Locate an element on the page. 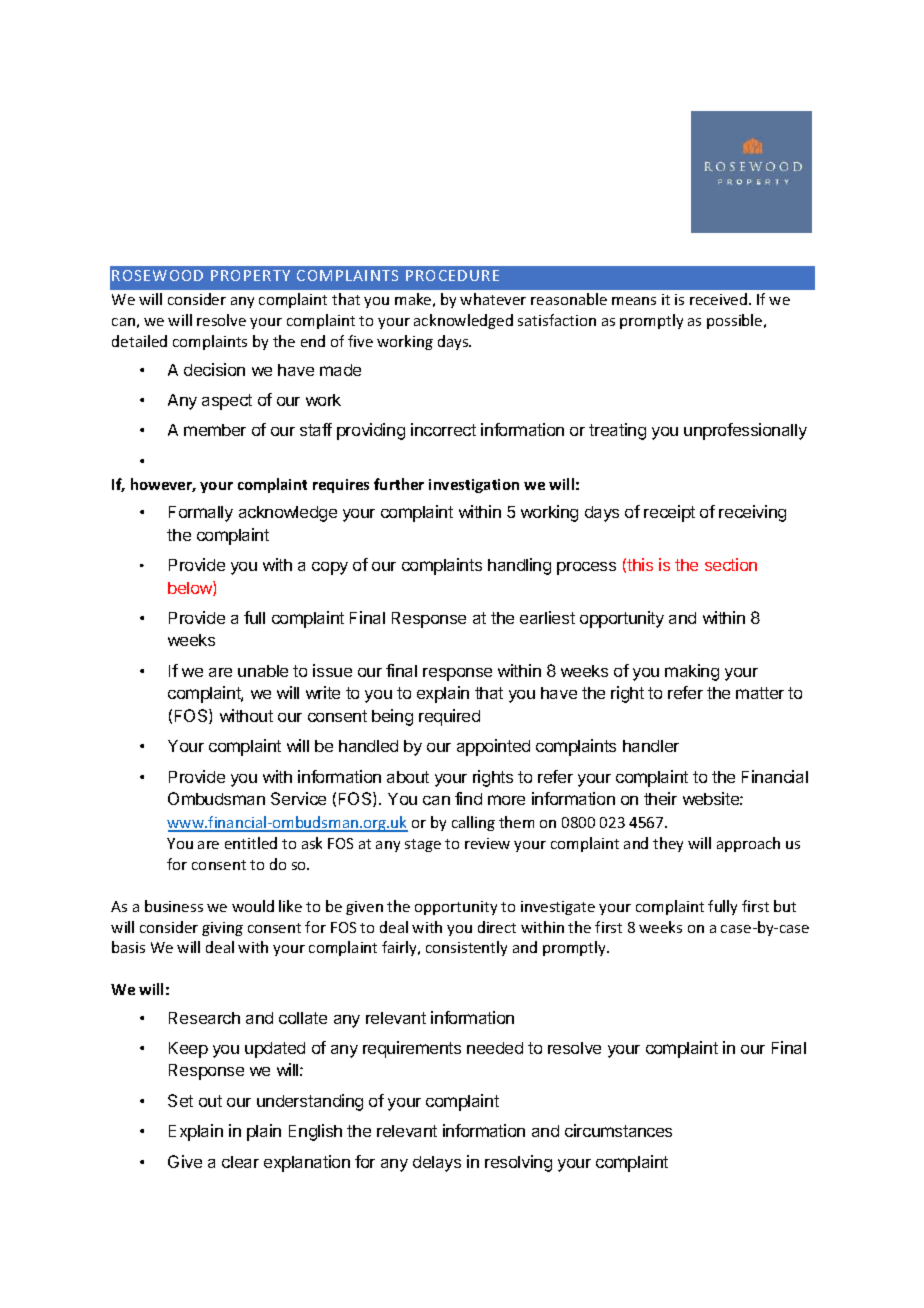 The image size is (924, 1308). but is located at coordinates (785, 906).
